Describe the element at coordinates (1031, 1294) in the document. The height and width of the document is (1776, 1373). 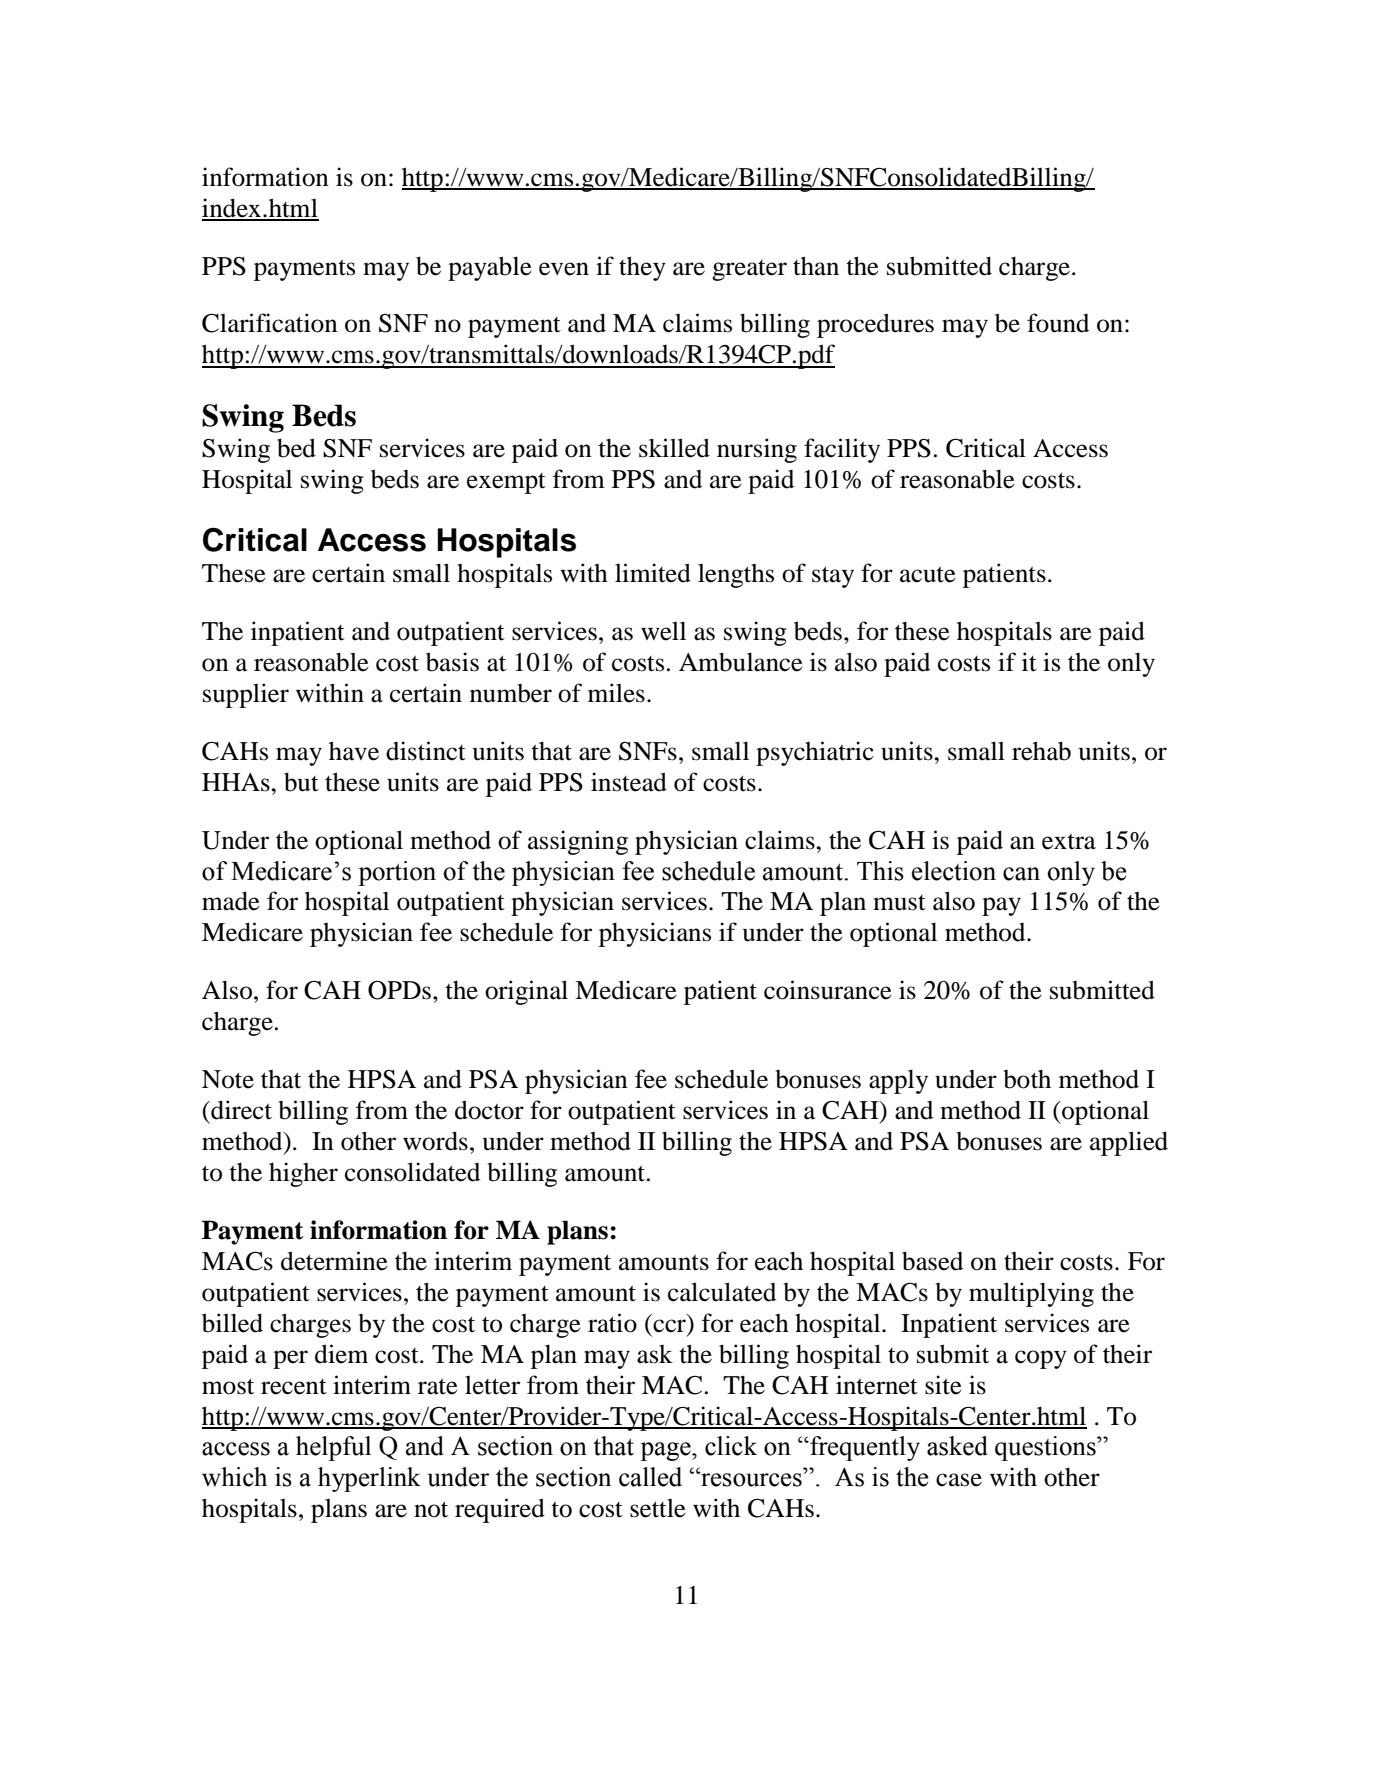
I see `multiplying` at that location.
